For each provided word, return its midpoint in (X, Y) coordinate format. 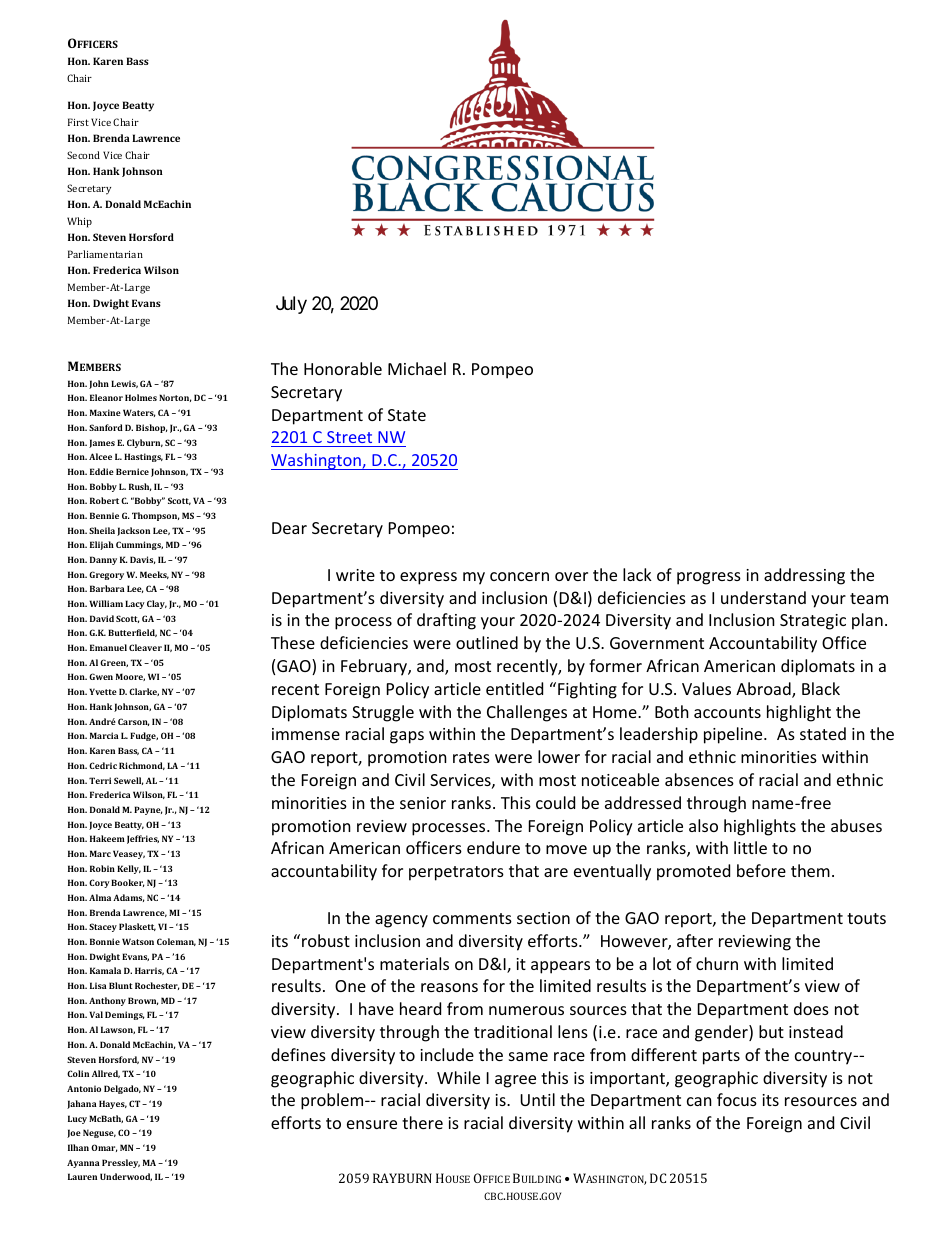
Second (83, 155)
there (422, 1122)
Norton (175, 398)
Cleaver (145, 647)
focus (737, 1099)
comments (472, 918)
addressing (804, 576)
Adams (129, 898)
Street (349, 437)
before (761, 870)
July (291, 305)
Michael (417, 368)
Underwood (126, 1177)
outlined (487, 642)
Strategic (813, 622)
